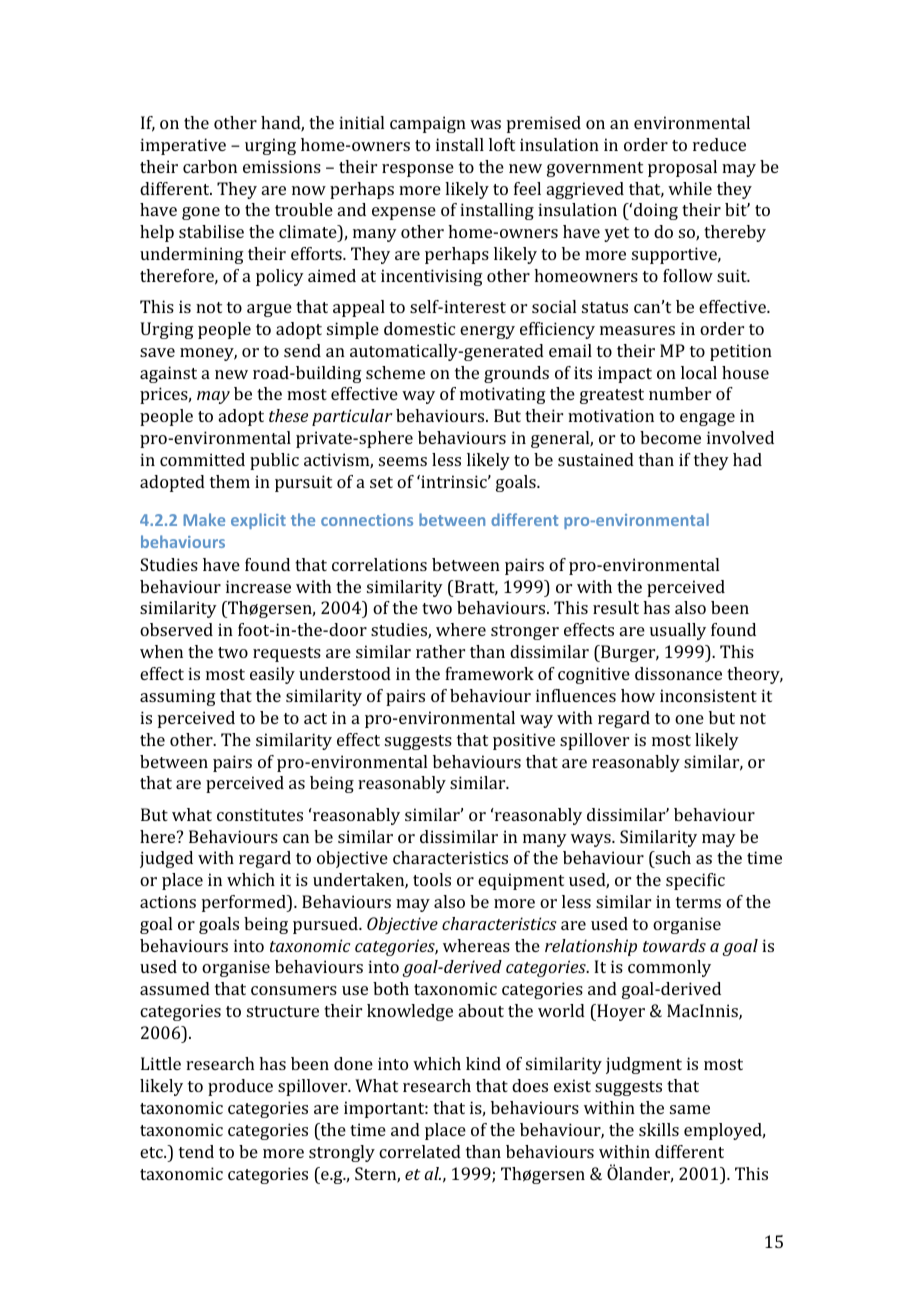  What do you see at coordinates (210, 166) in the document?
I see `carbon` at bounding box center [210, 166].
